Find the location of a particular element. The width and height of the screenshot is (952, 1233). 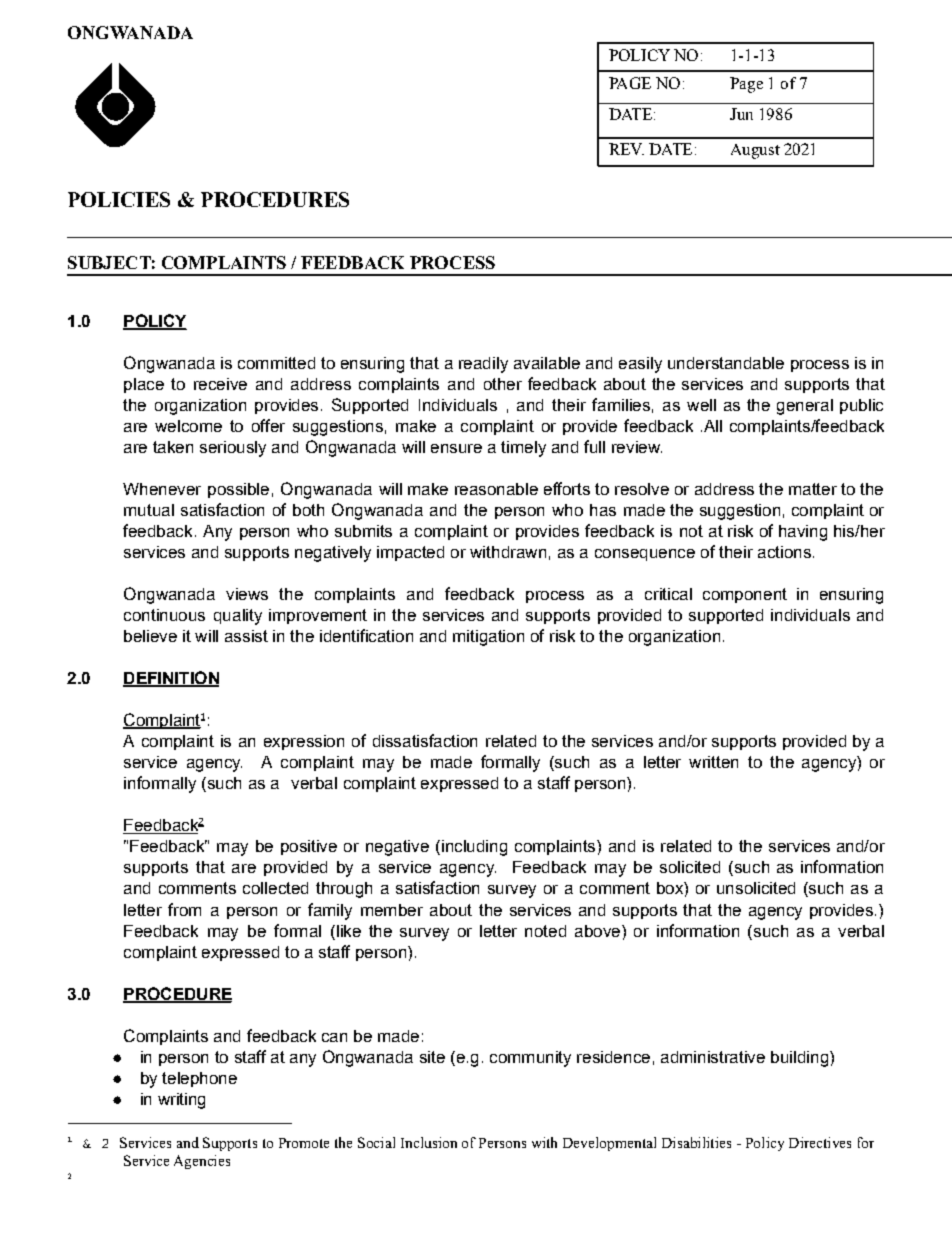

written is located at coordinates (713, 762).
